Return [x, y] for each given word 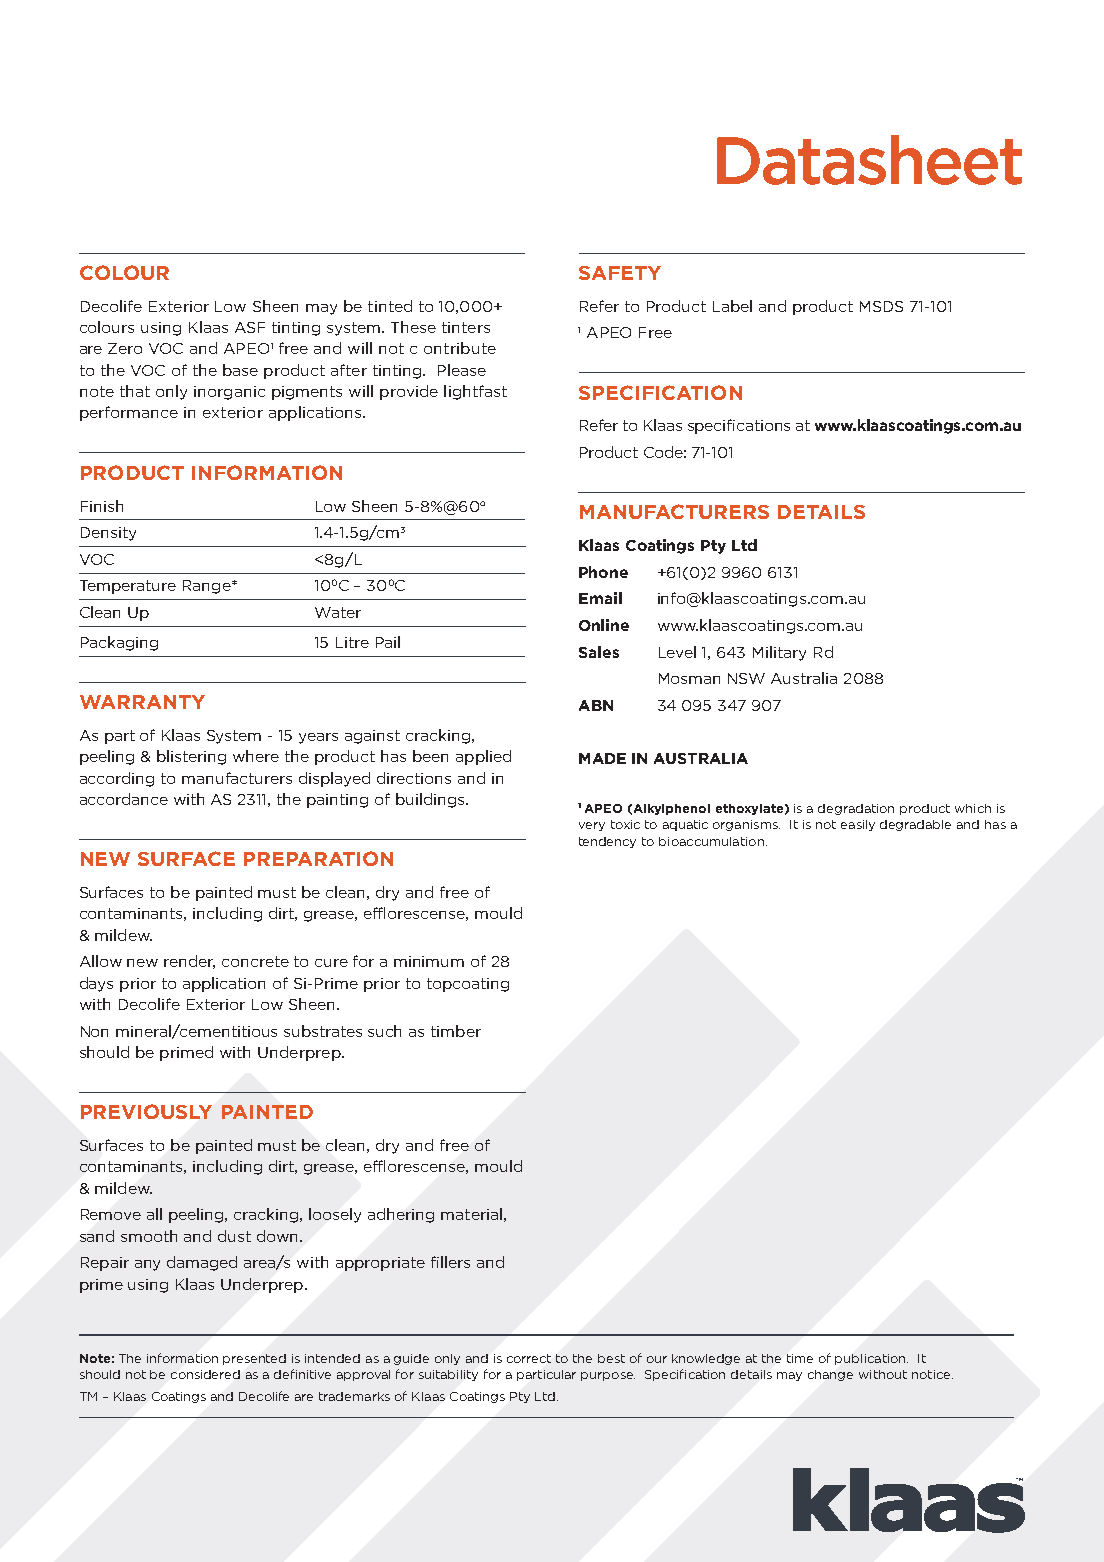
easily [858, 825]
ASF [250, 327]
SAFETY [620, 273]
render [189, 962]
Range [208, 587]
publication [871, 1359]
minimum [429, 961]
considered [205, 1374]
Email [600, 598]
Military [779, 653]
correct [529, 1358]
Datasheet [869, 160]
